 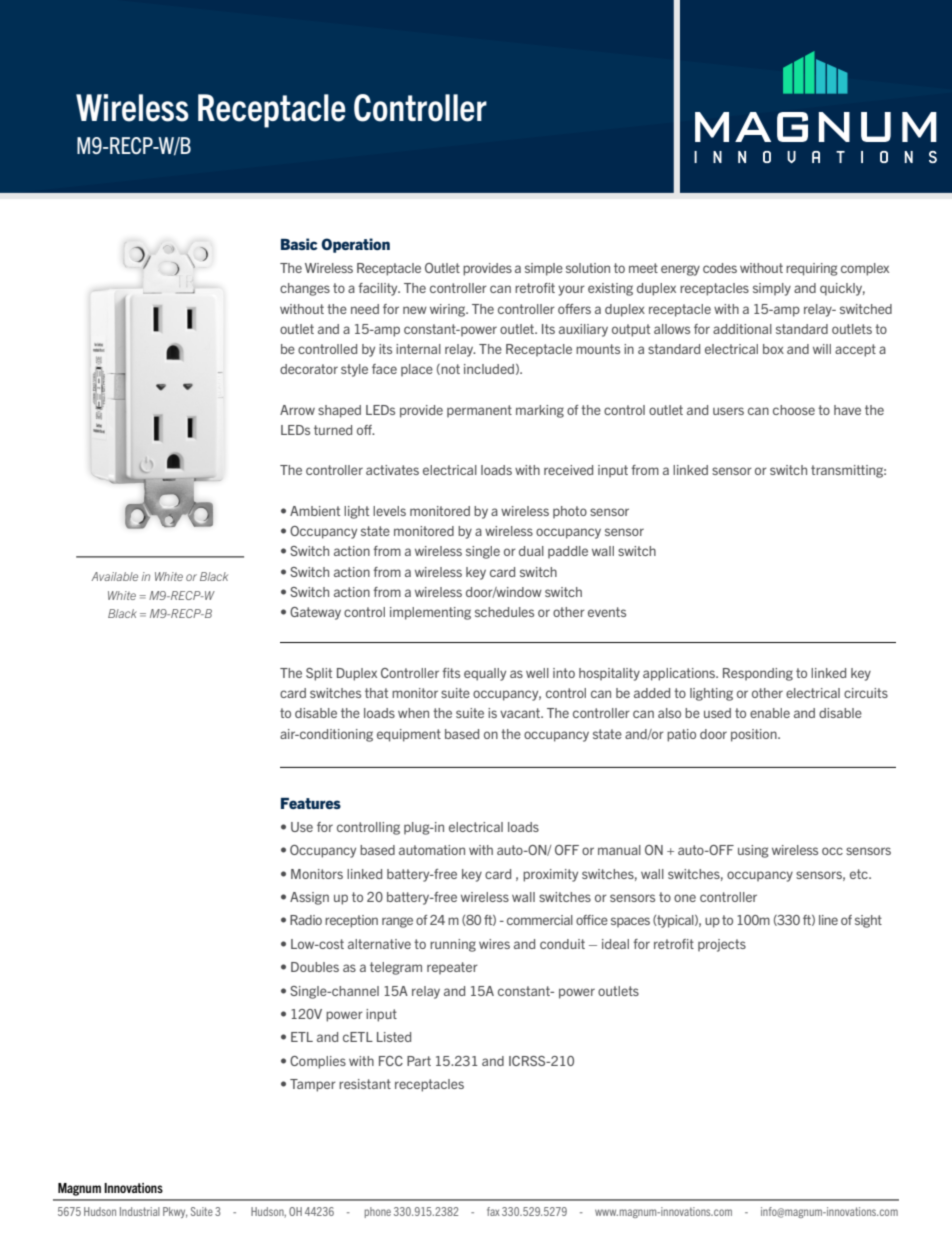 I want to click on projects, so click(x=722, y=945).
